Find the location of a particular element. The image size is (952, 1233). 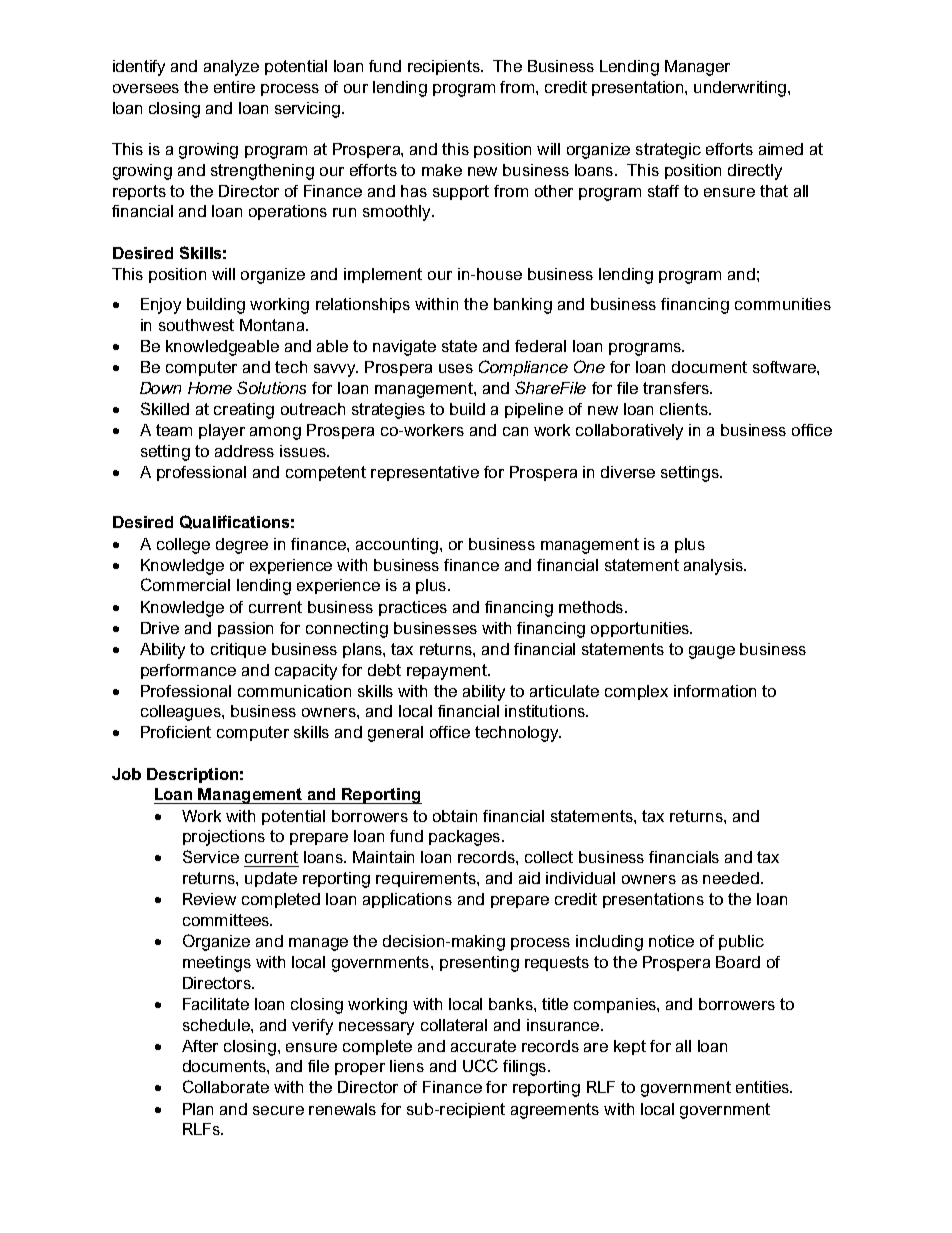

projections is located at coordinates (224, 838).
